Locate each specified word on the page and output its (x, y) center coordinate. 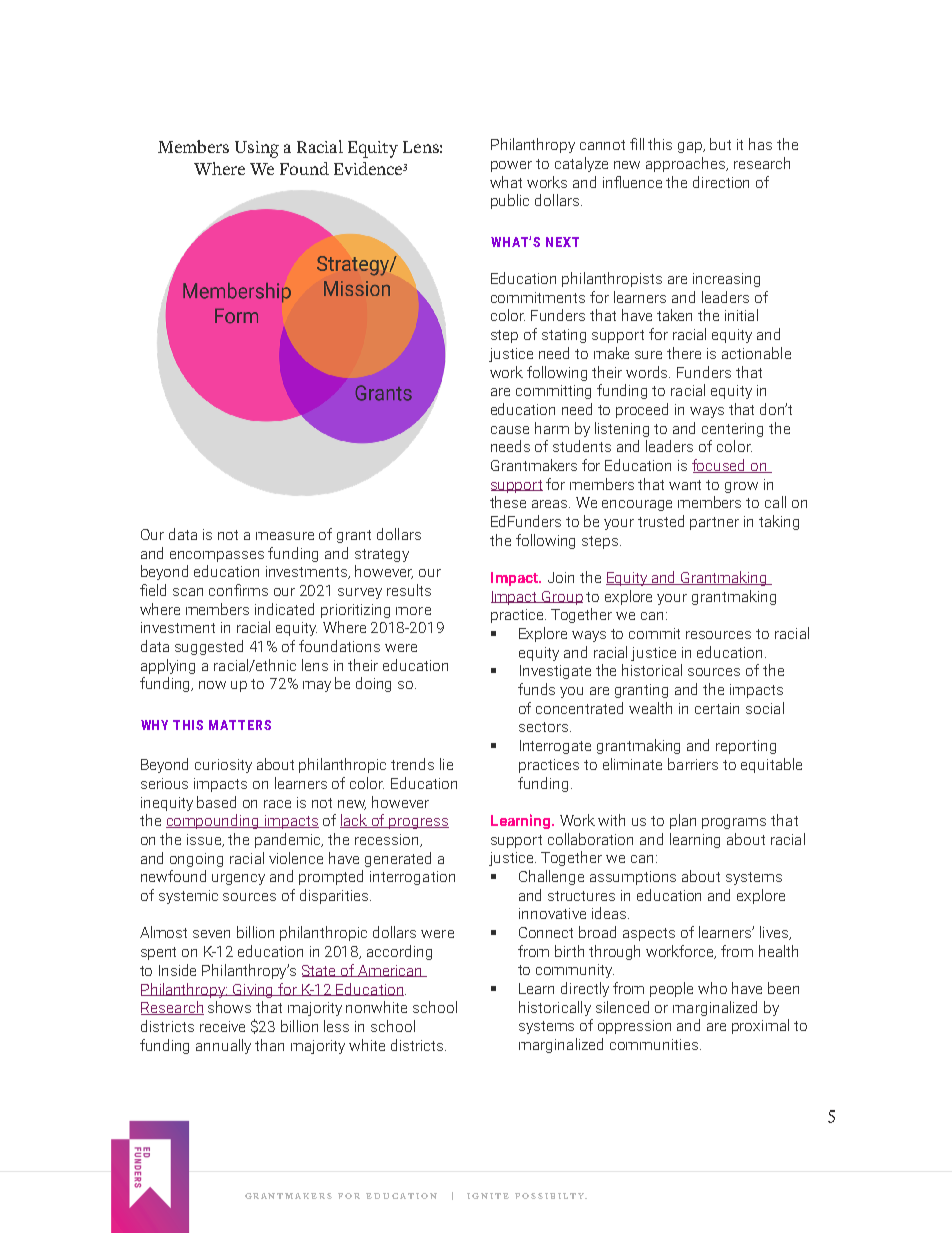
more (413, 611)
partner (714, 523)
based (216, 802)
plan (683, 821)
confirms (238, 590)
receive (222, 1026)
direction (721, 182)
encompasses (217, 556)
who (712, 988)
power (511, 166)
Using (257, 149)
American (390, 971)
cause (510, 430)
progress (418, 823)
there (684, 353)
